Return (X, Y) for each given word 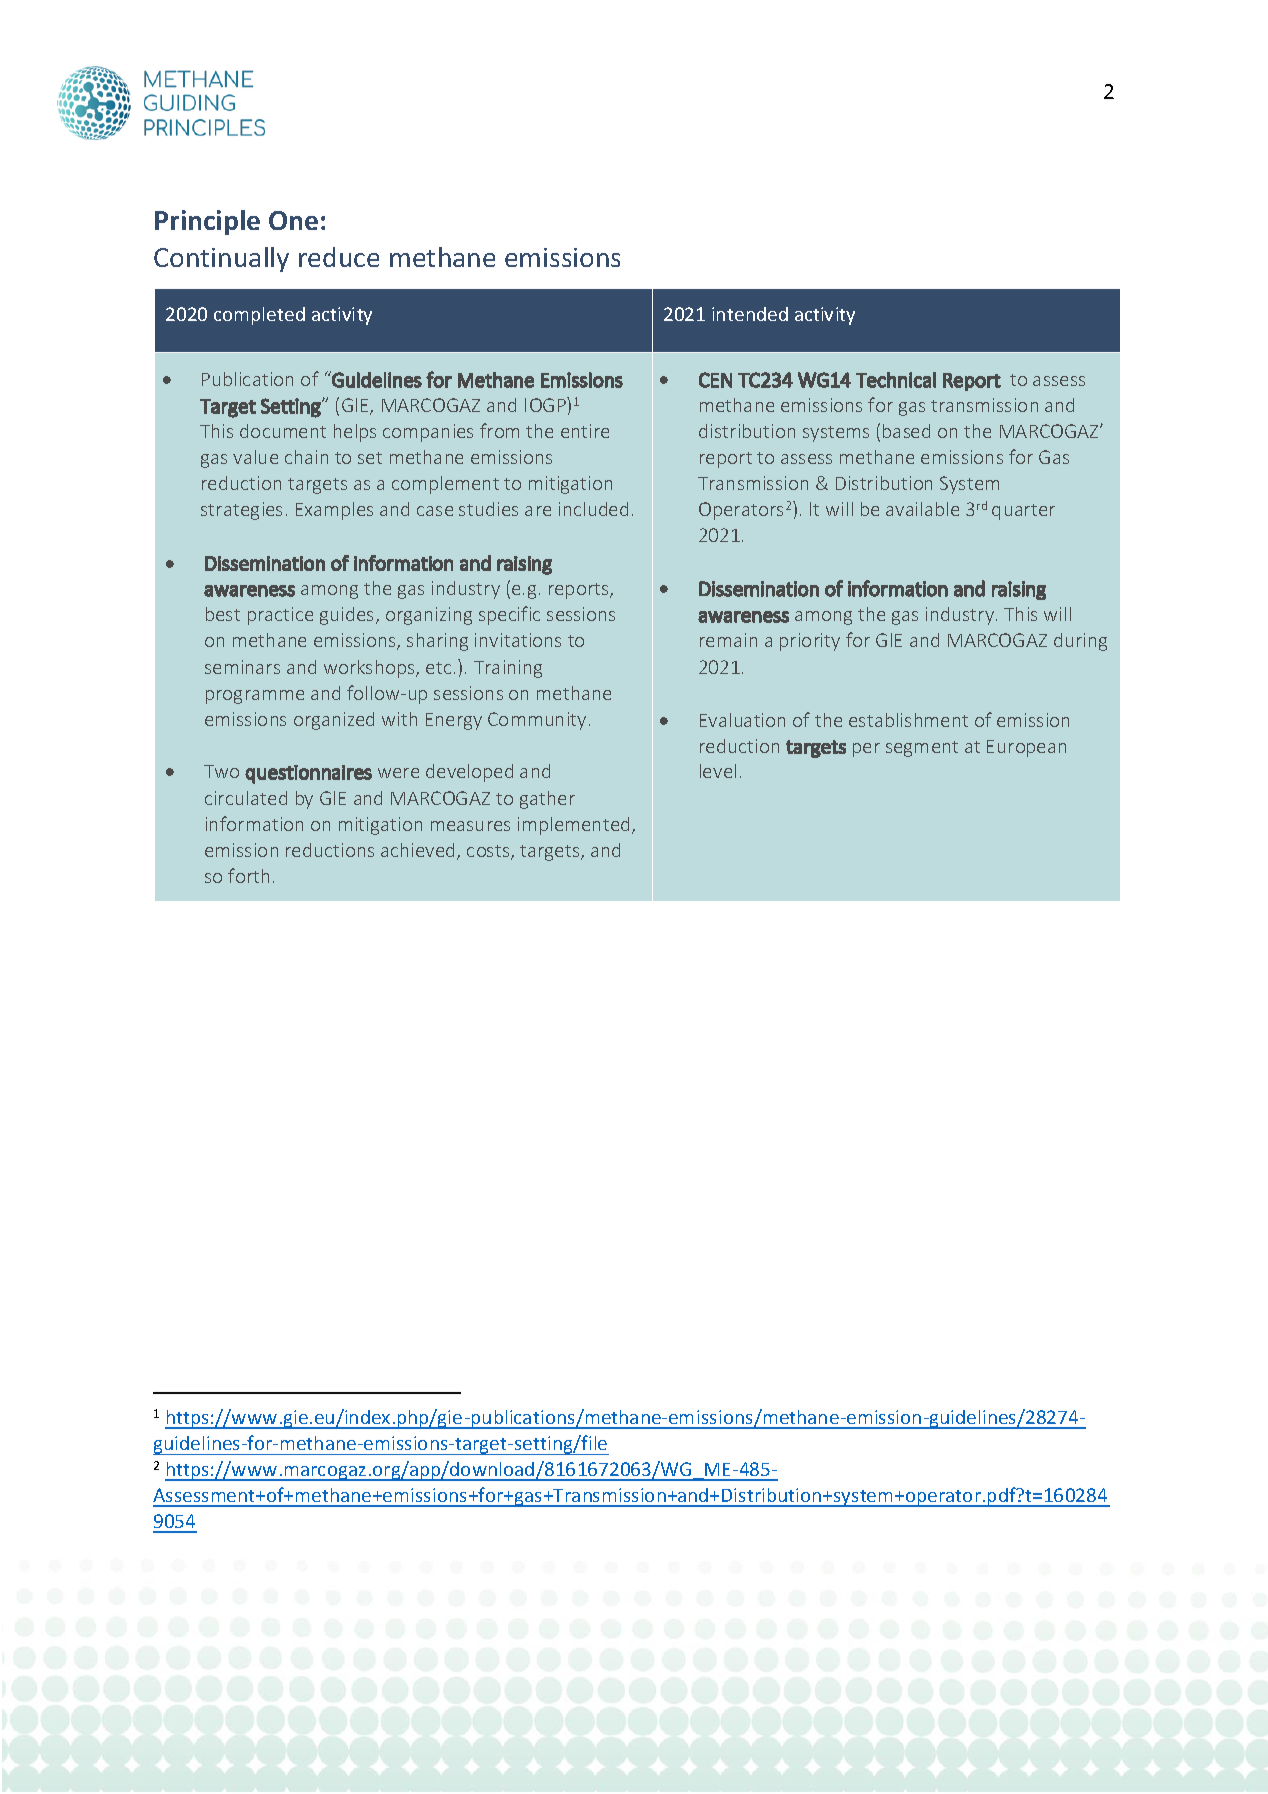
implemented (575, 826)
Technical (896, 380)
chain (306, 457)
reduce (339, 257)
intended (750, 314)
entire (585, 431)
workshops (370, 669)
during (1080, 642)
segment (922, 749)
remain (728, 640)
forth (248, 875)
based (906, 431)
